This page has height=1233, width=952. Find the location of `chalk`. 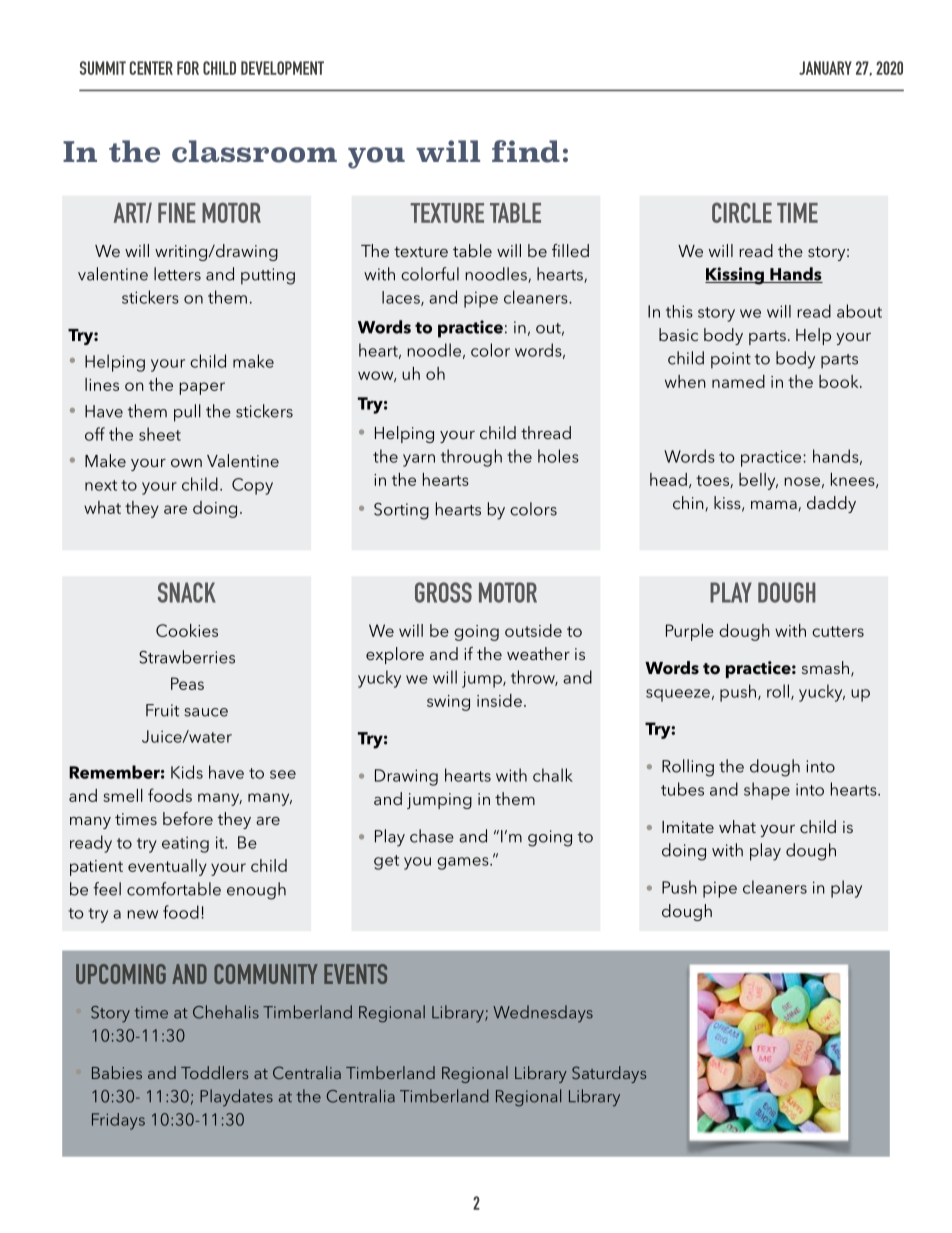

chalk is located at coordinates (553, 775).
